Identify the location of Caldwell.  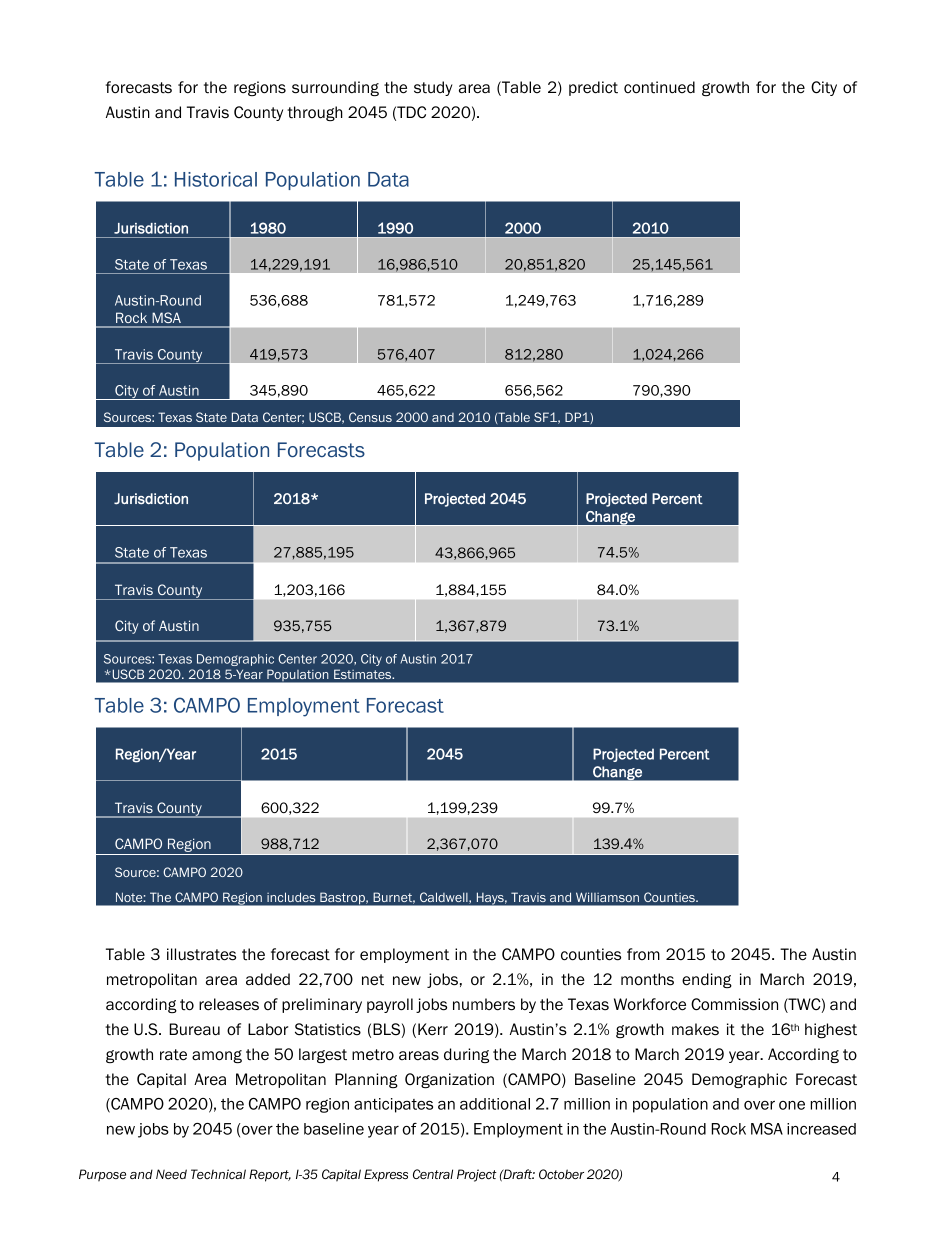
(443, 897).
